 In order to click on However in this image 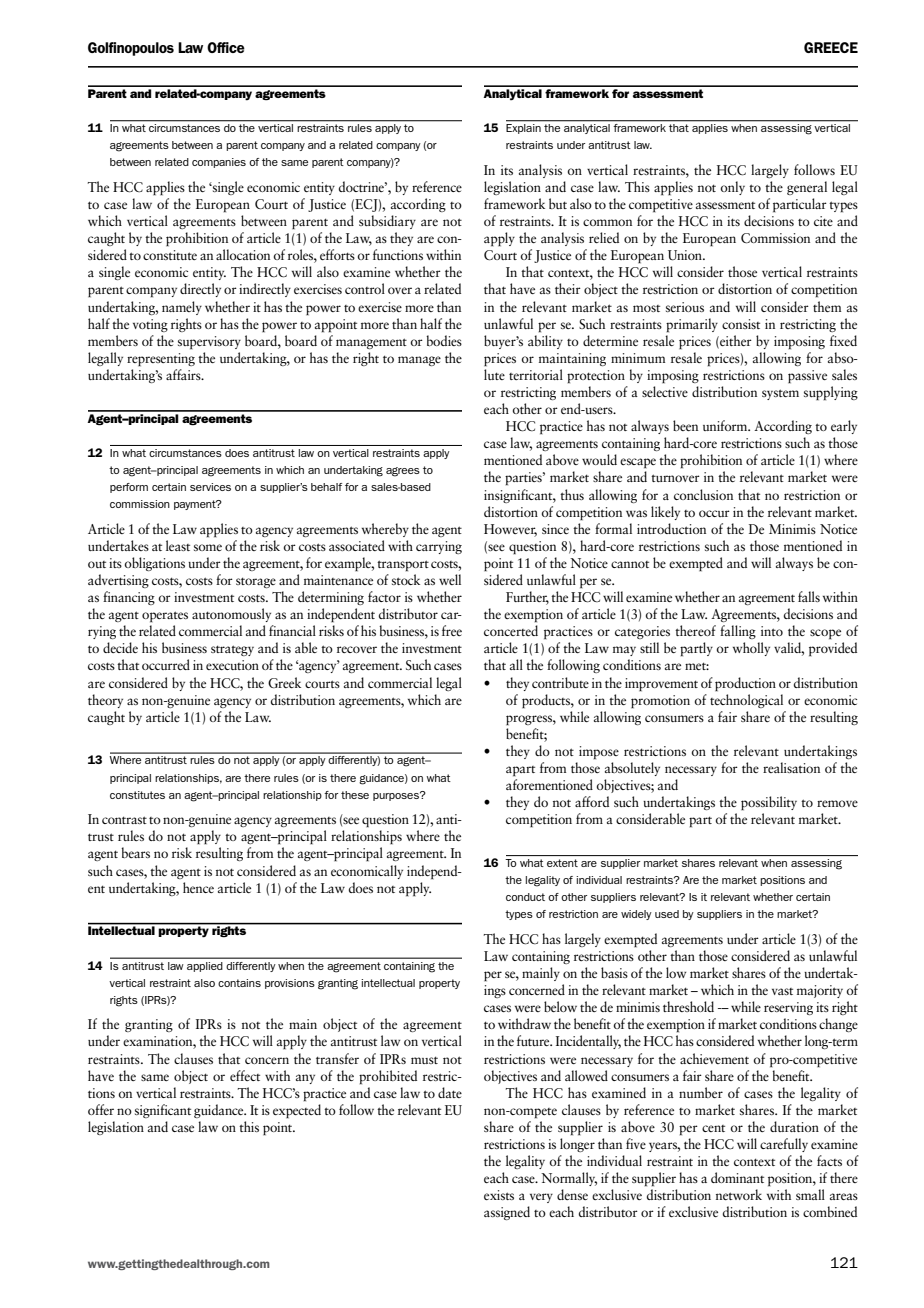, I will do `click(510, 530)`.
